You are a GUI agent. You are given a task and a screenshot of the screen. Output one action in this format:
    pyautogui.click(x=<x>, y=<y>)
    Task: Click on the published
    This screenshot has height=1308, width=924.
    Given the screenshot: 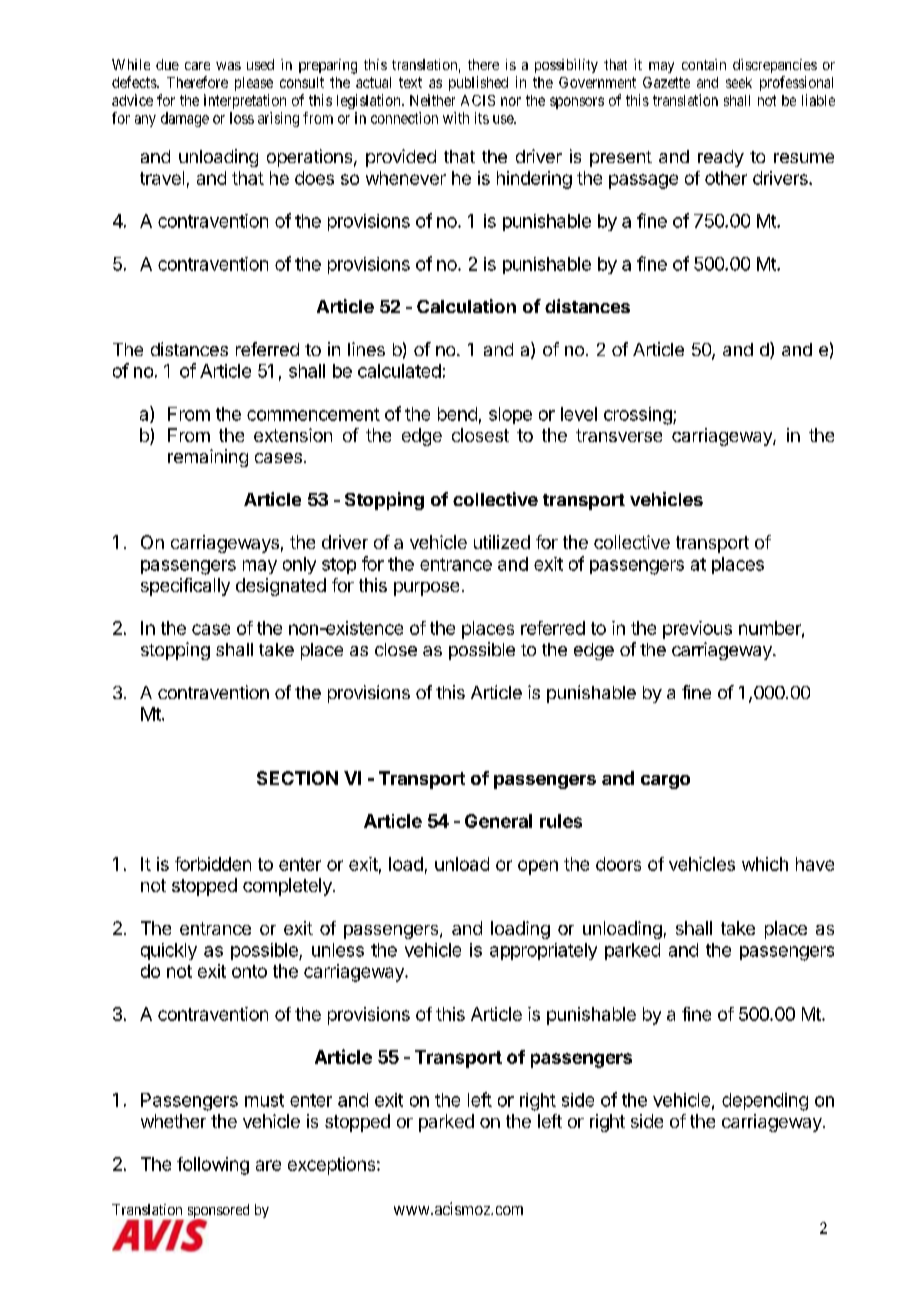 What is the action you would take?
    pyautogui.click(x=478, y=83)
